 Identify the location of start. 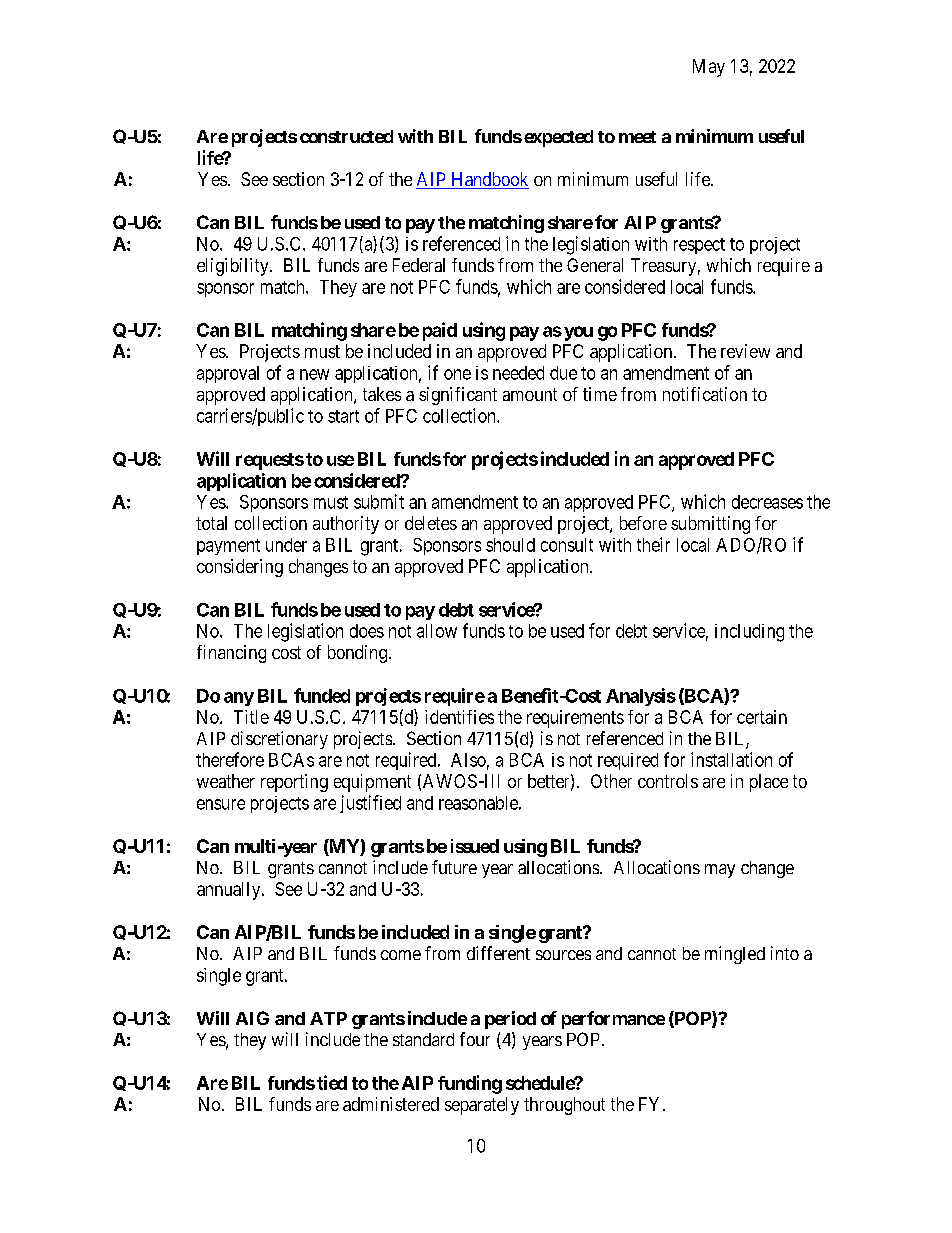
(343, 416).
